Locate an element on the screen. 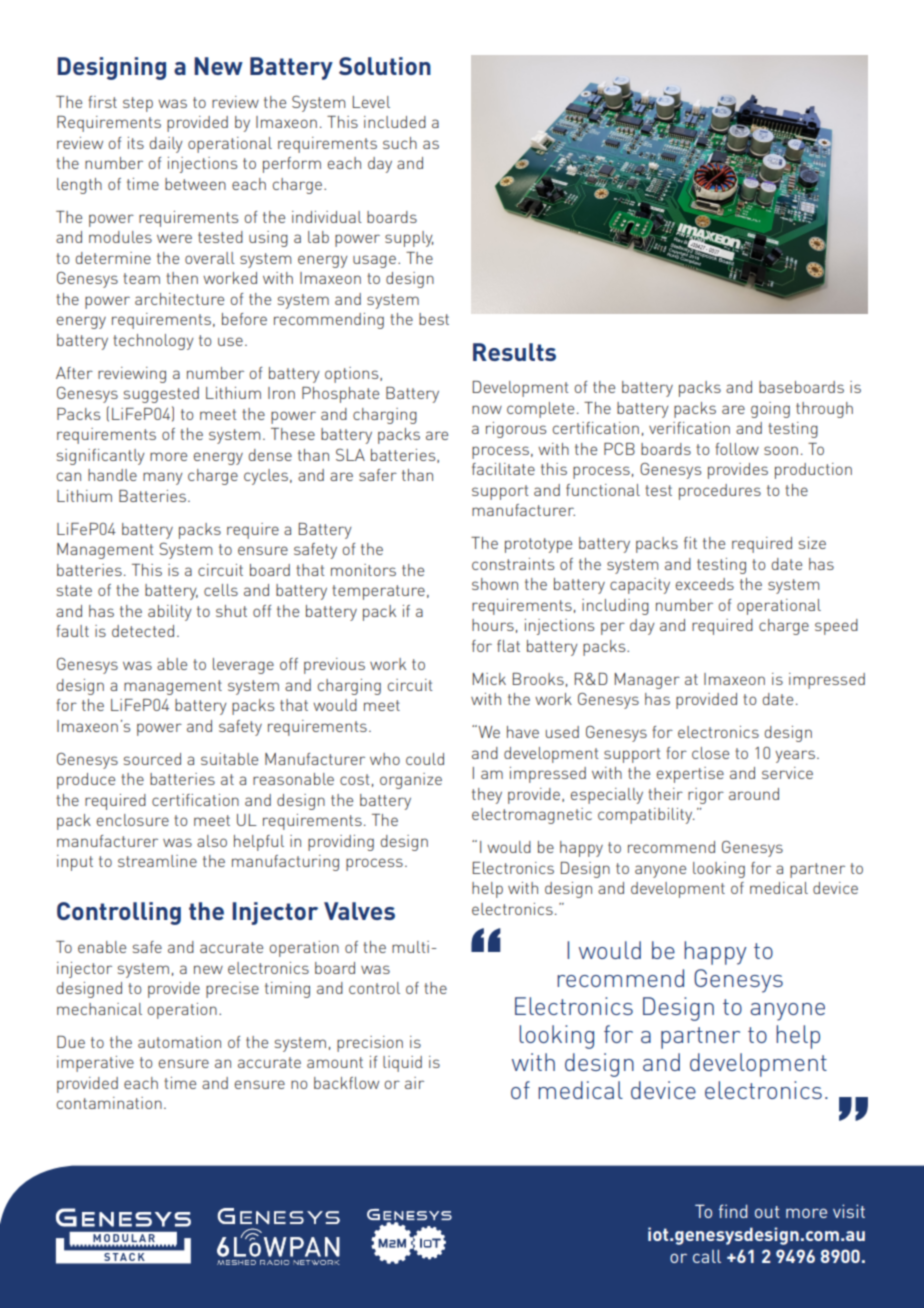  such is located at coordinates (400, 143).
